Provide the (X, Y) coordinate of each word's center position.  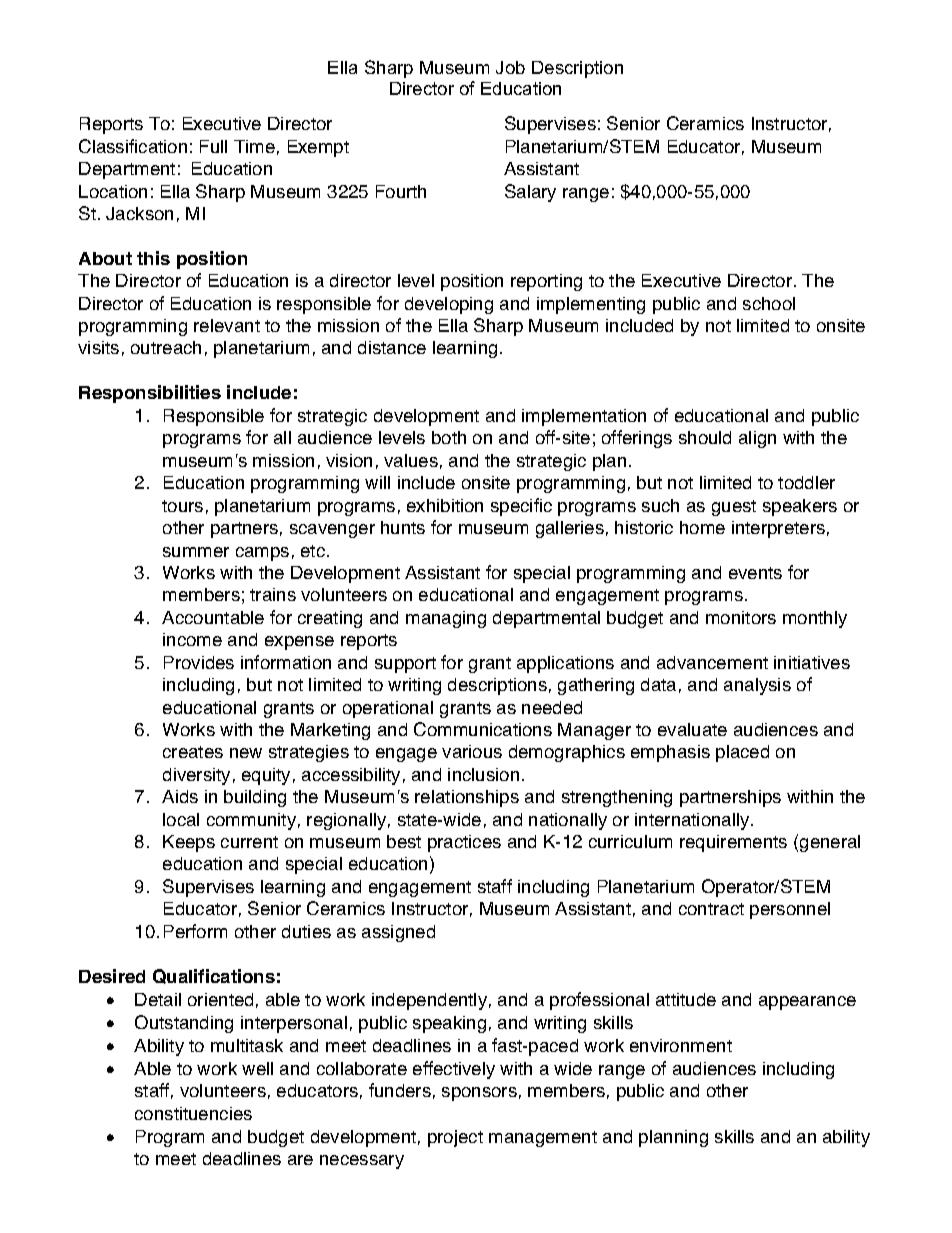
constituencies (193, 1113)
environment (681, 1045)
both (449, 437)
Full (213, 146)
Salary (530, 193)
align (757, 439)
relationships (467, 798)
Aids (180, 796)
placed (742, 753)
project (455, 1138)
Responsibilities (150, 394)
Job (510, 67)
